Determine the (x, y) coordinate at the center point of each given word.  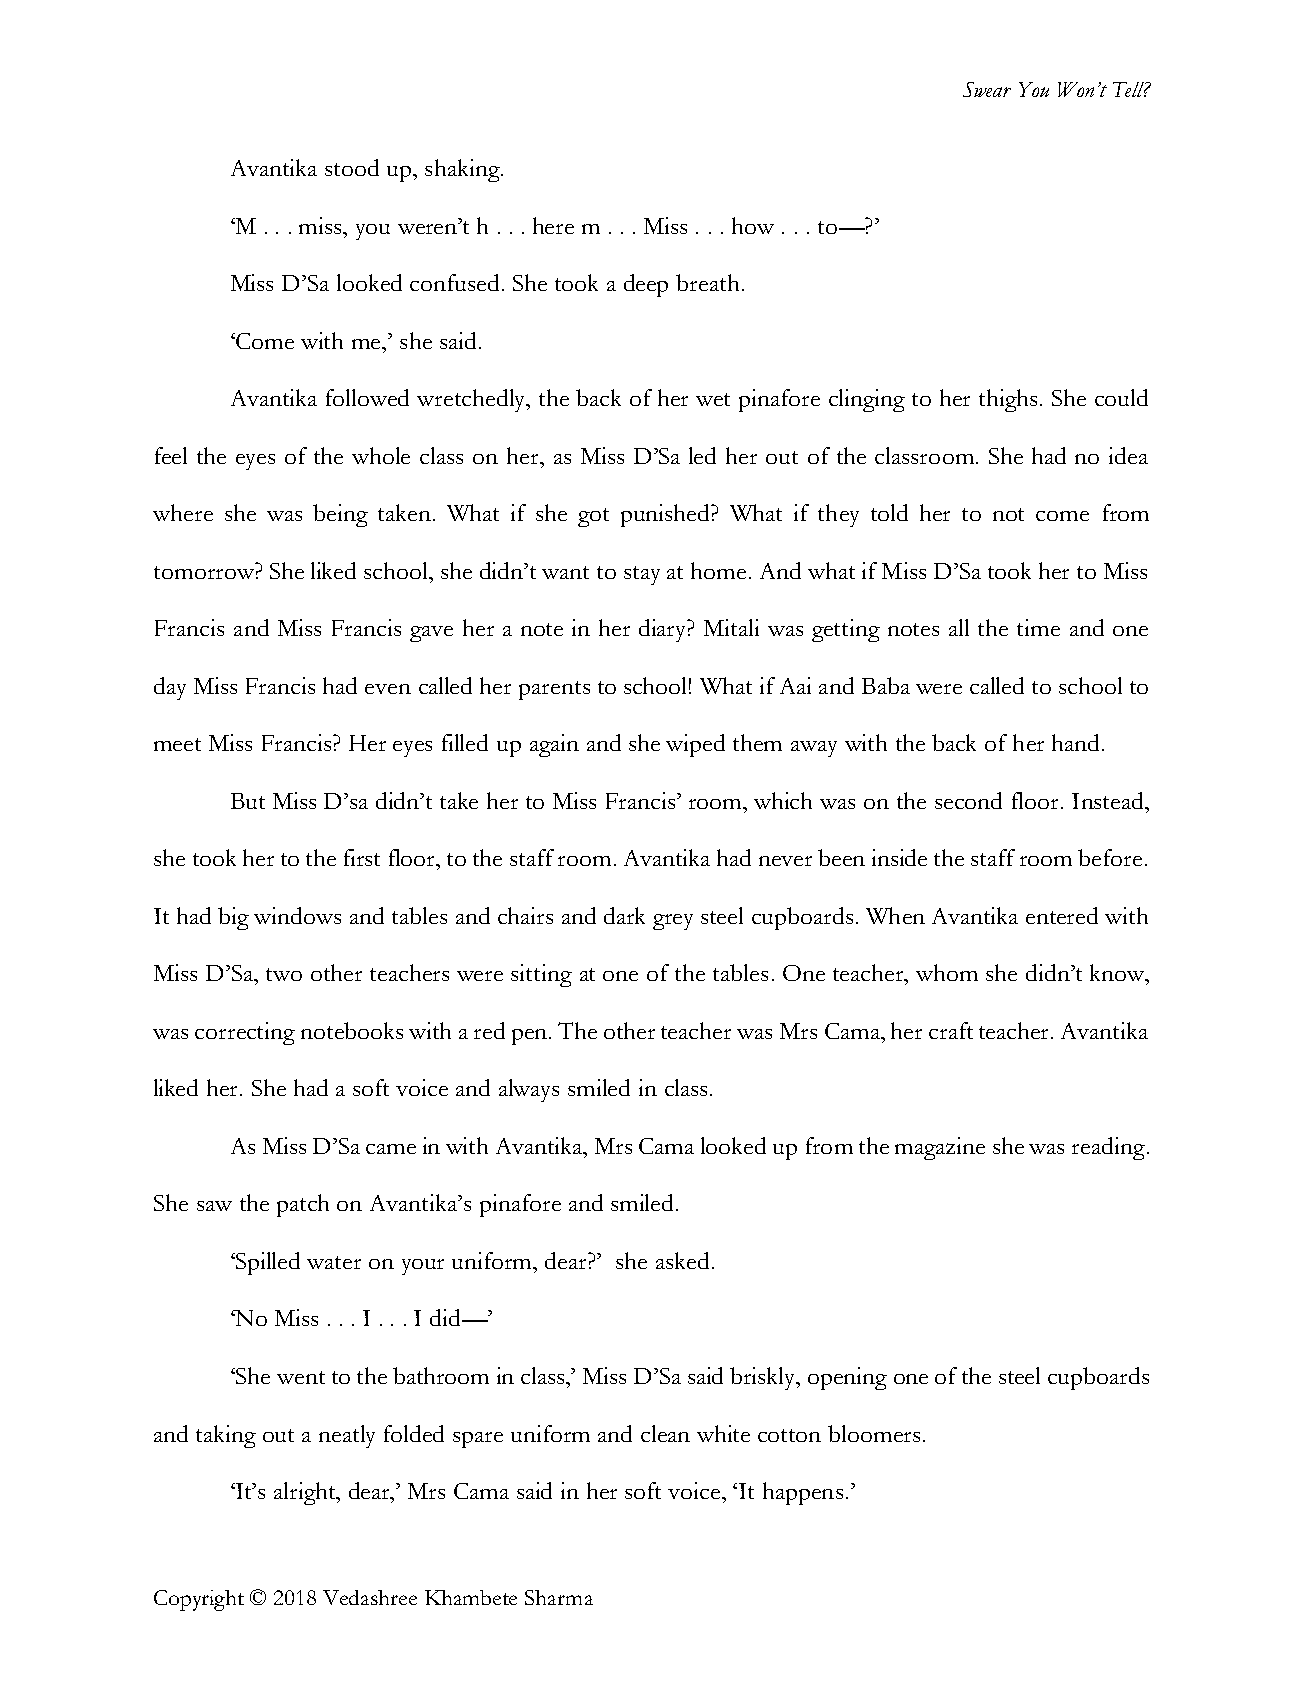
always (529, 1090)
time (1038, 627)
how (753, 225)
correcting (245, 1033)
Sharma (559, 1597)
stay (642, 575)
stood (352, 167)
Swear (987, 89)
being (340, 515)
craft (951, 1030)
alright (306, 1493)
